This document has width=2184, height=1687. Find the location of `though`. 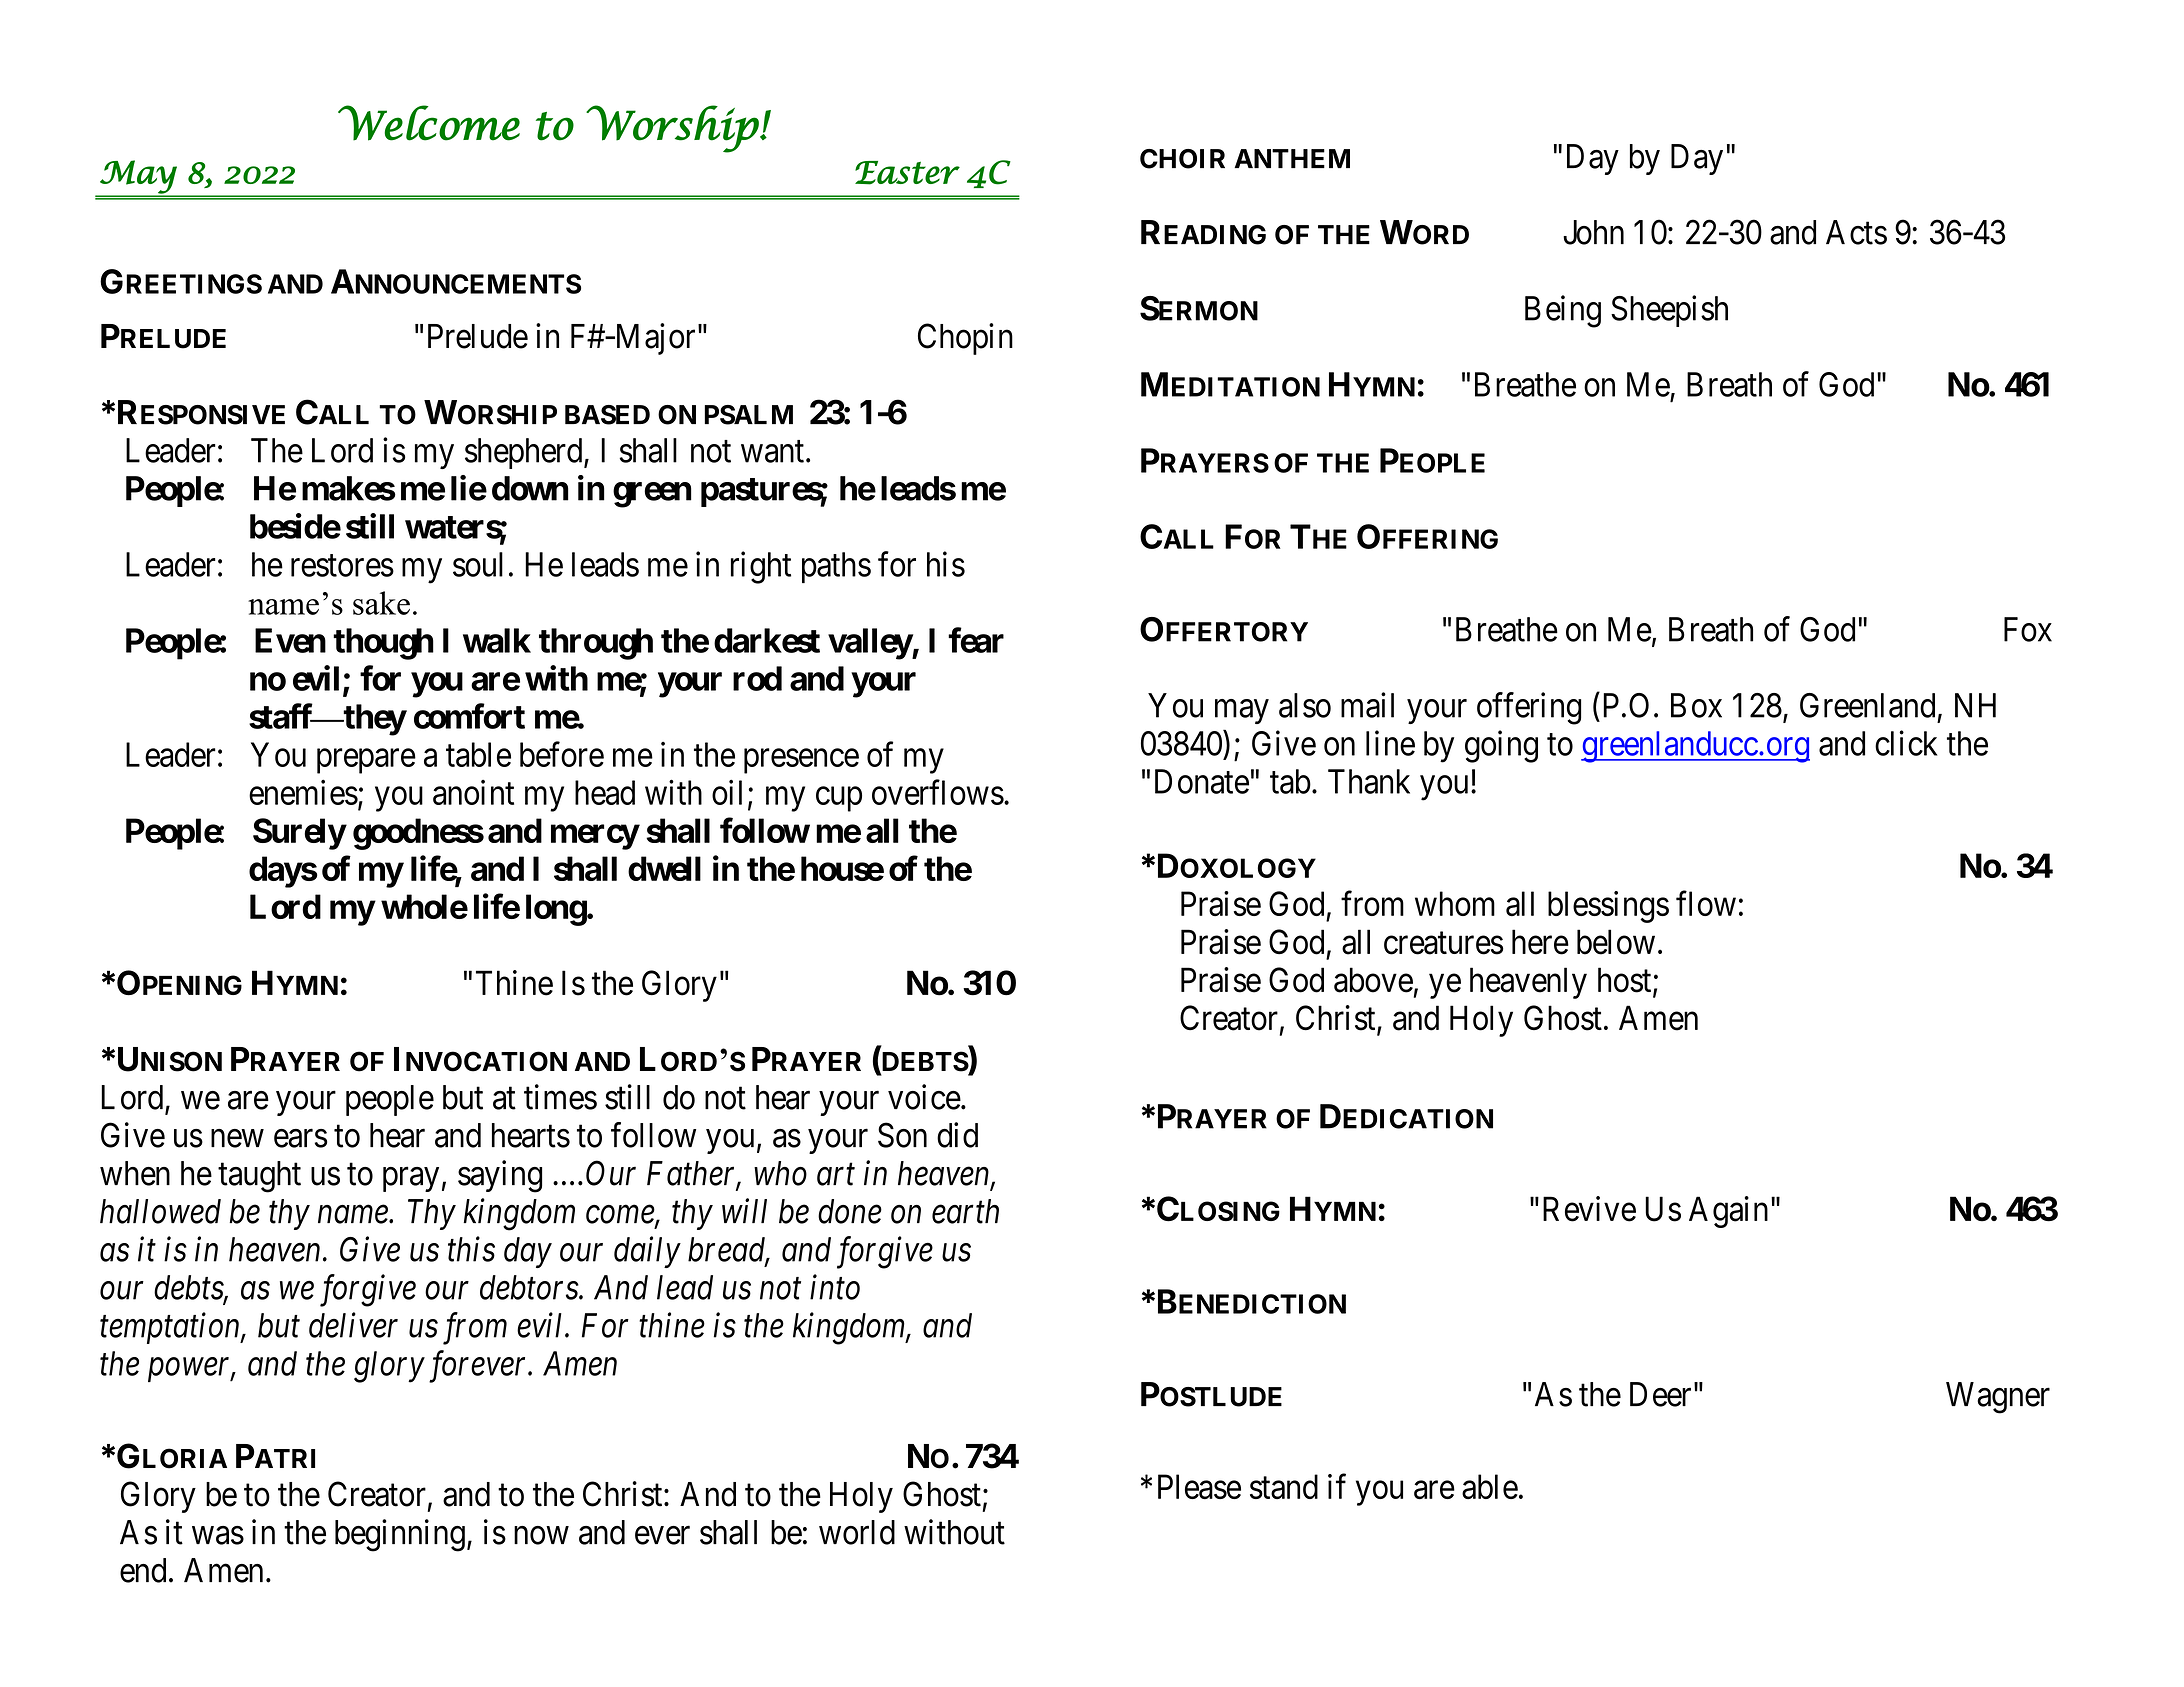

though is located at coordinates (383, 644).
